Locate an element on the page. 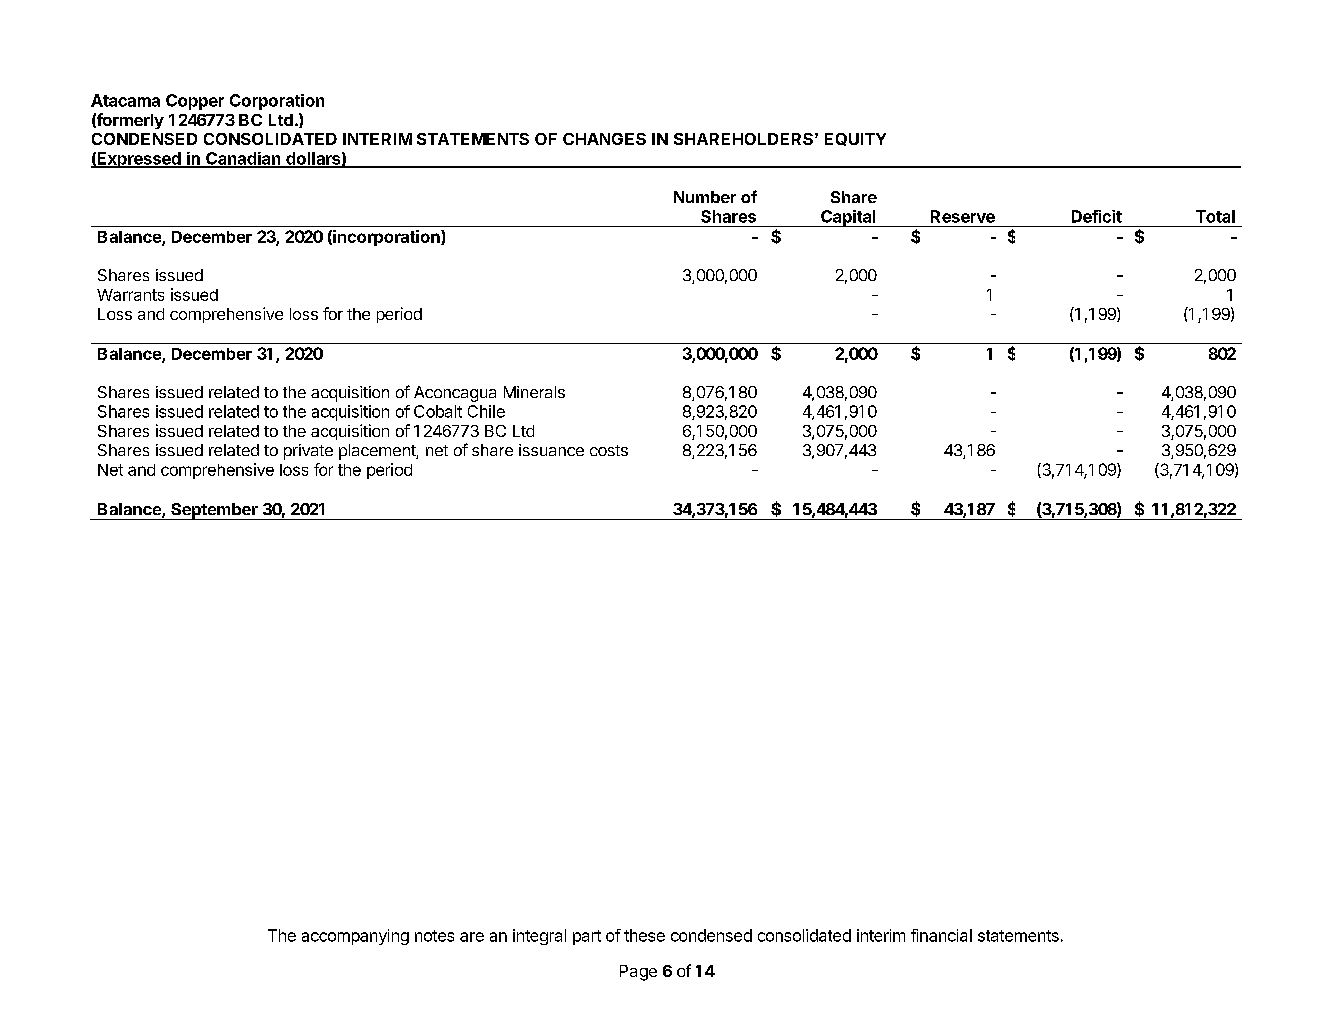 The image size is (1332, 1029). September is located at coordinates (214, 511).
